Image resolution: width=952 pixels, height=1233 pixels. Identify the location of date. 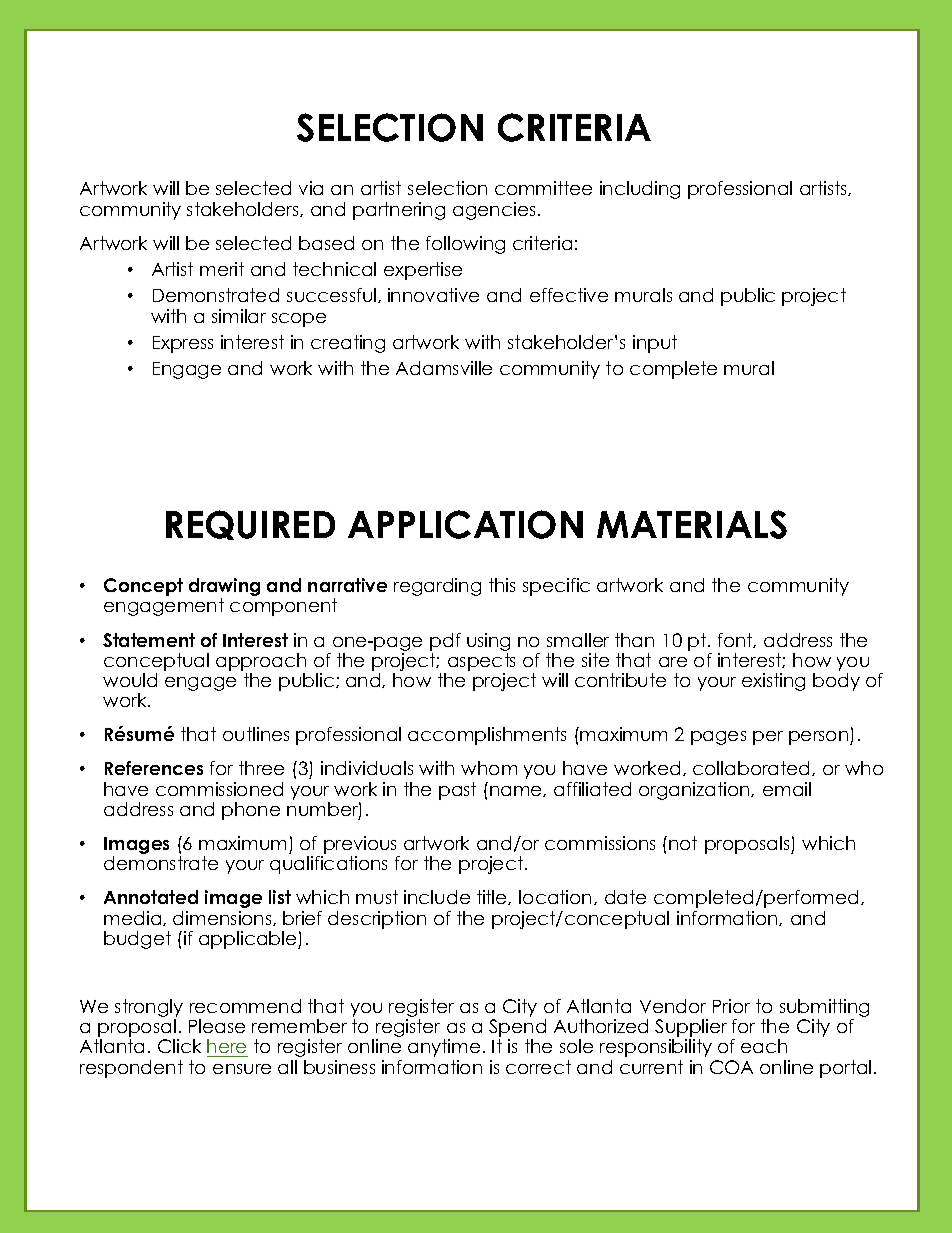
(625, 897).
